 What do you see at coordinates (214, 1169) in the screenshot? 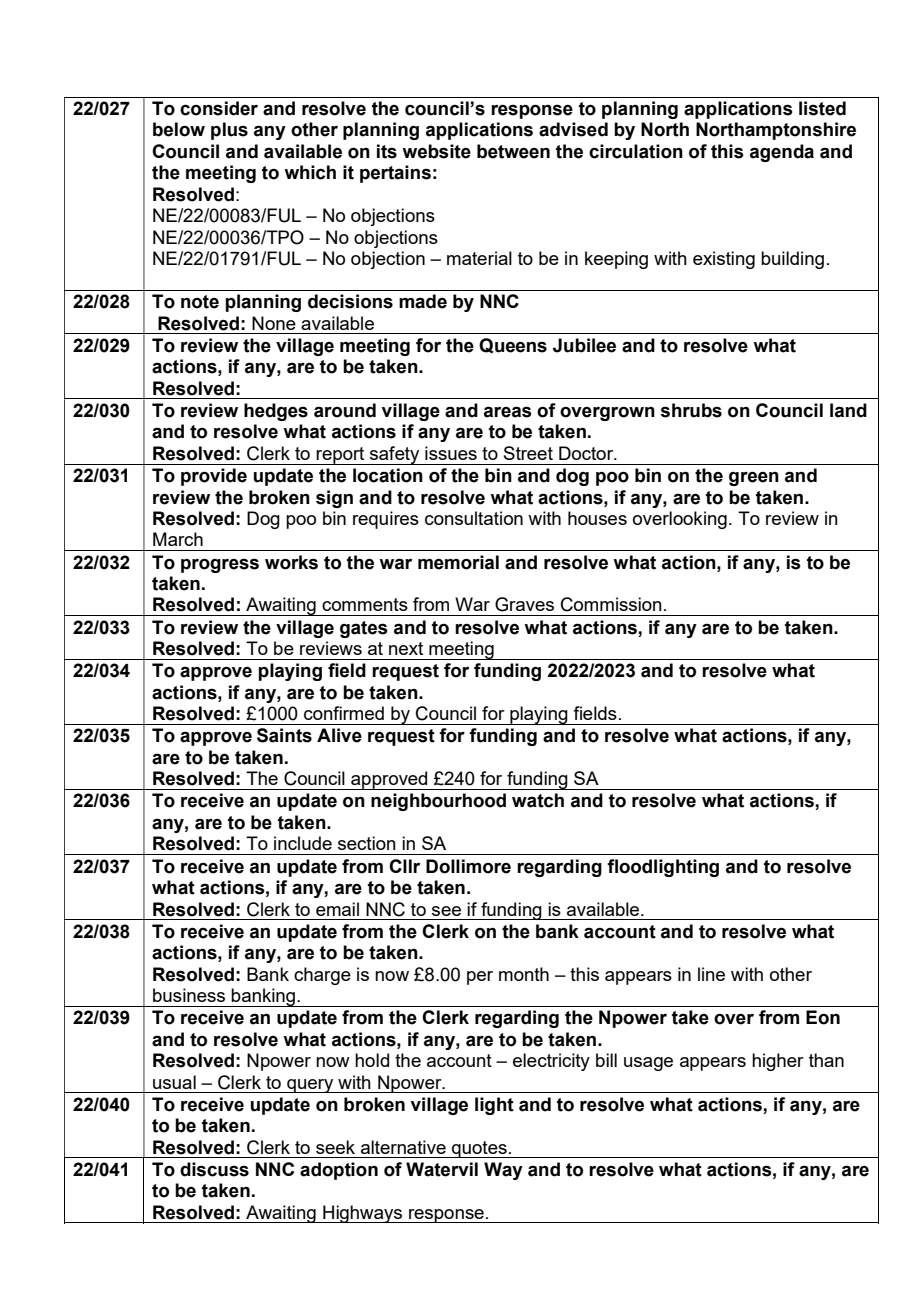
I see `discuss` at bounding box center [214, 1169].
